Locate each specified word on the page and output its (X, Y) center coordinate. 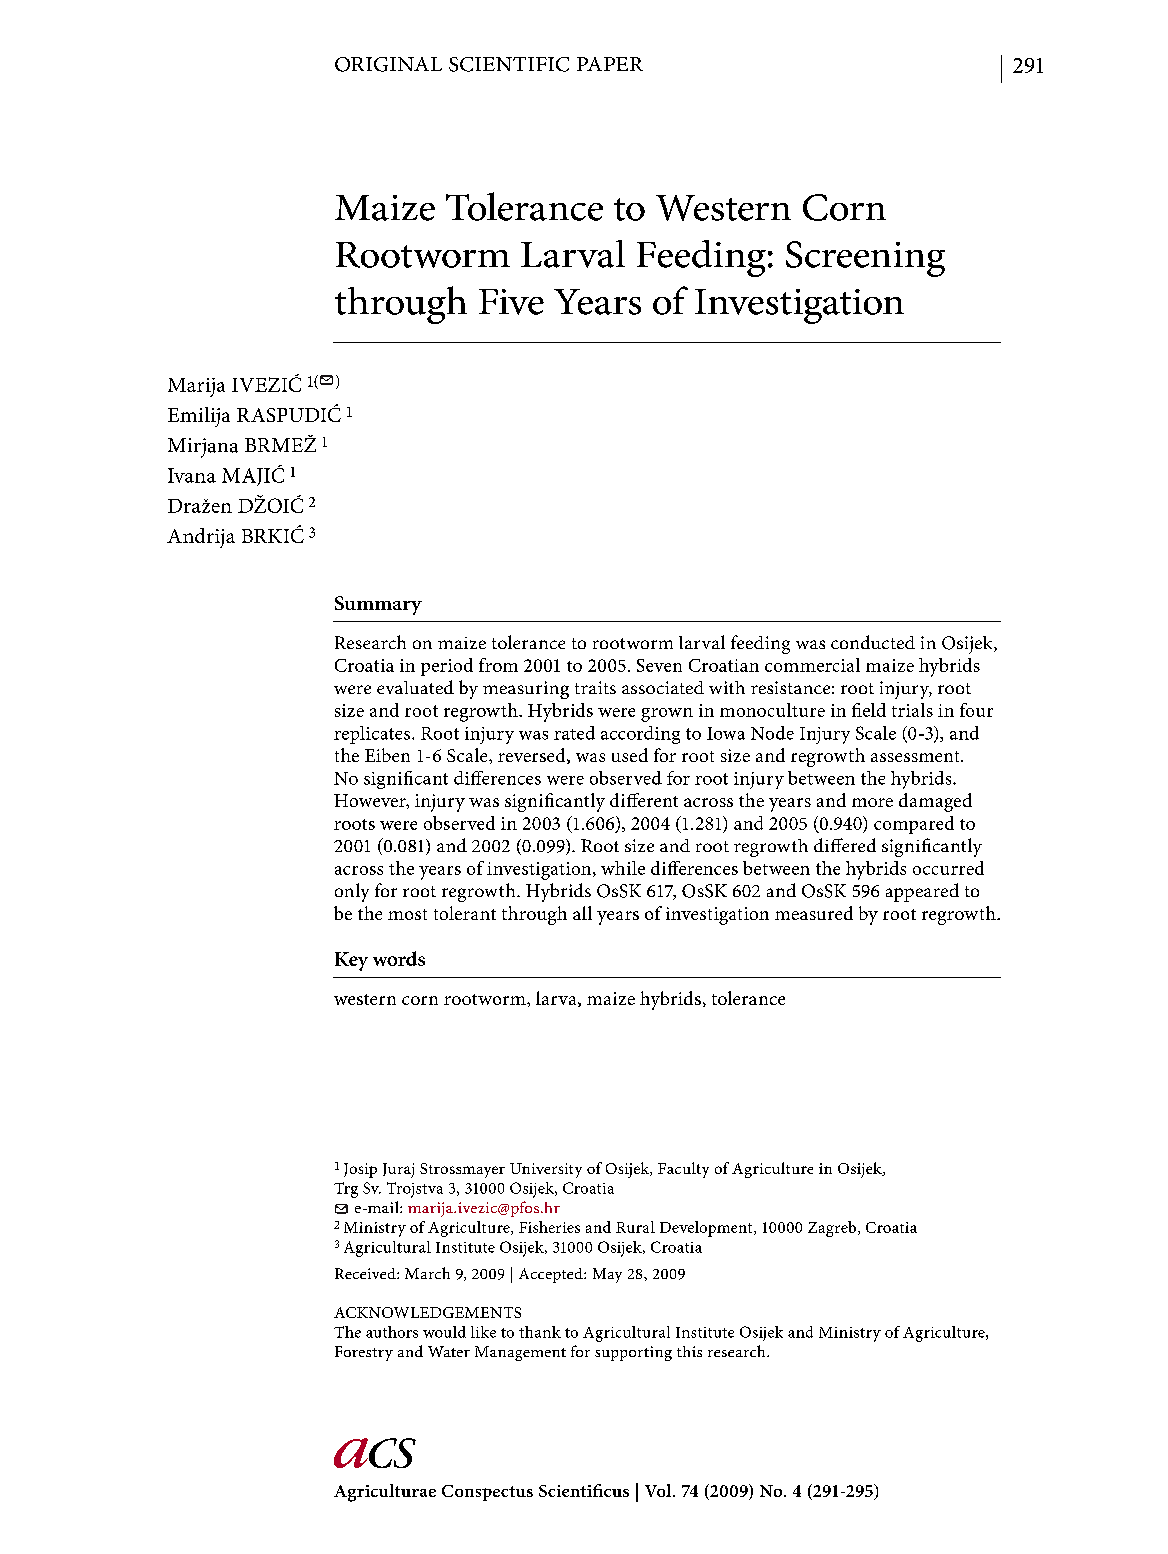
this (689, 1351)
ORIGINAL (388, 64)
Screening (865, 259)
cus (616, 1493)
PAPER (610, 64)
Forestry (364, 1353)
